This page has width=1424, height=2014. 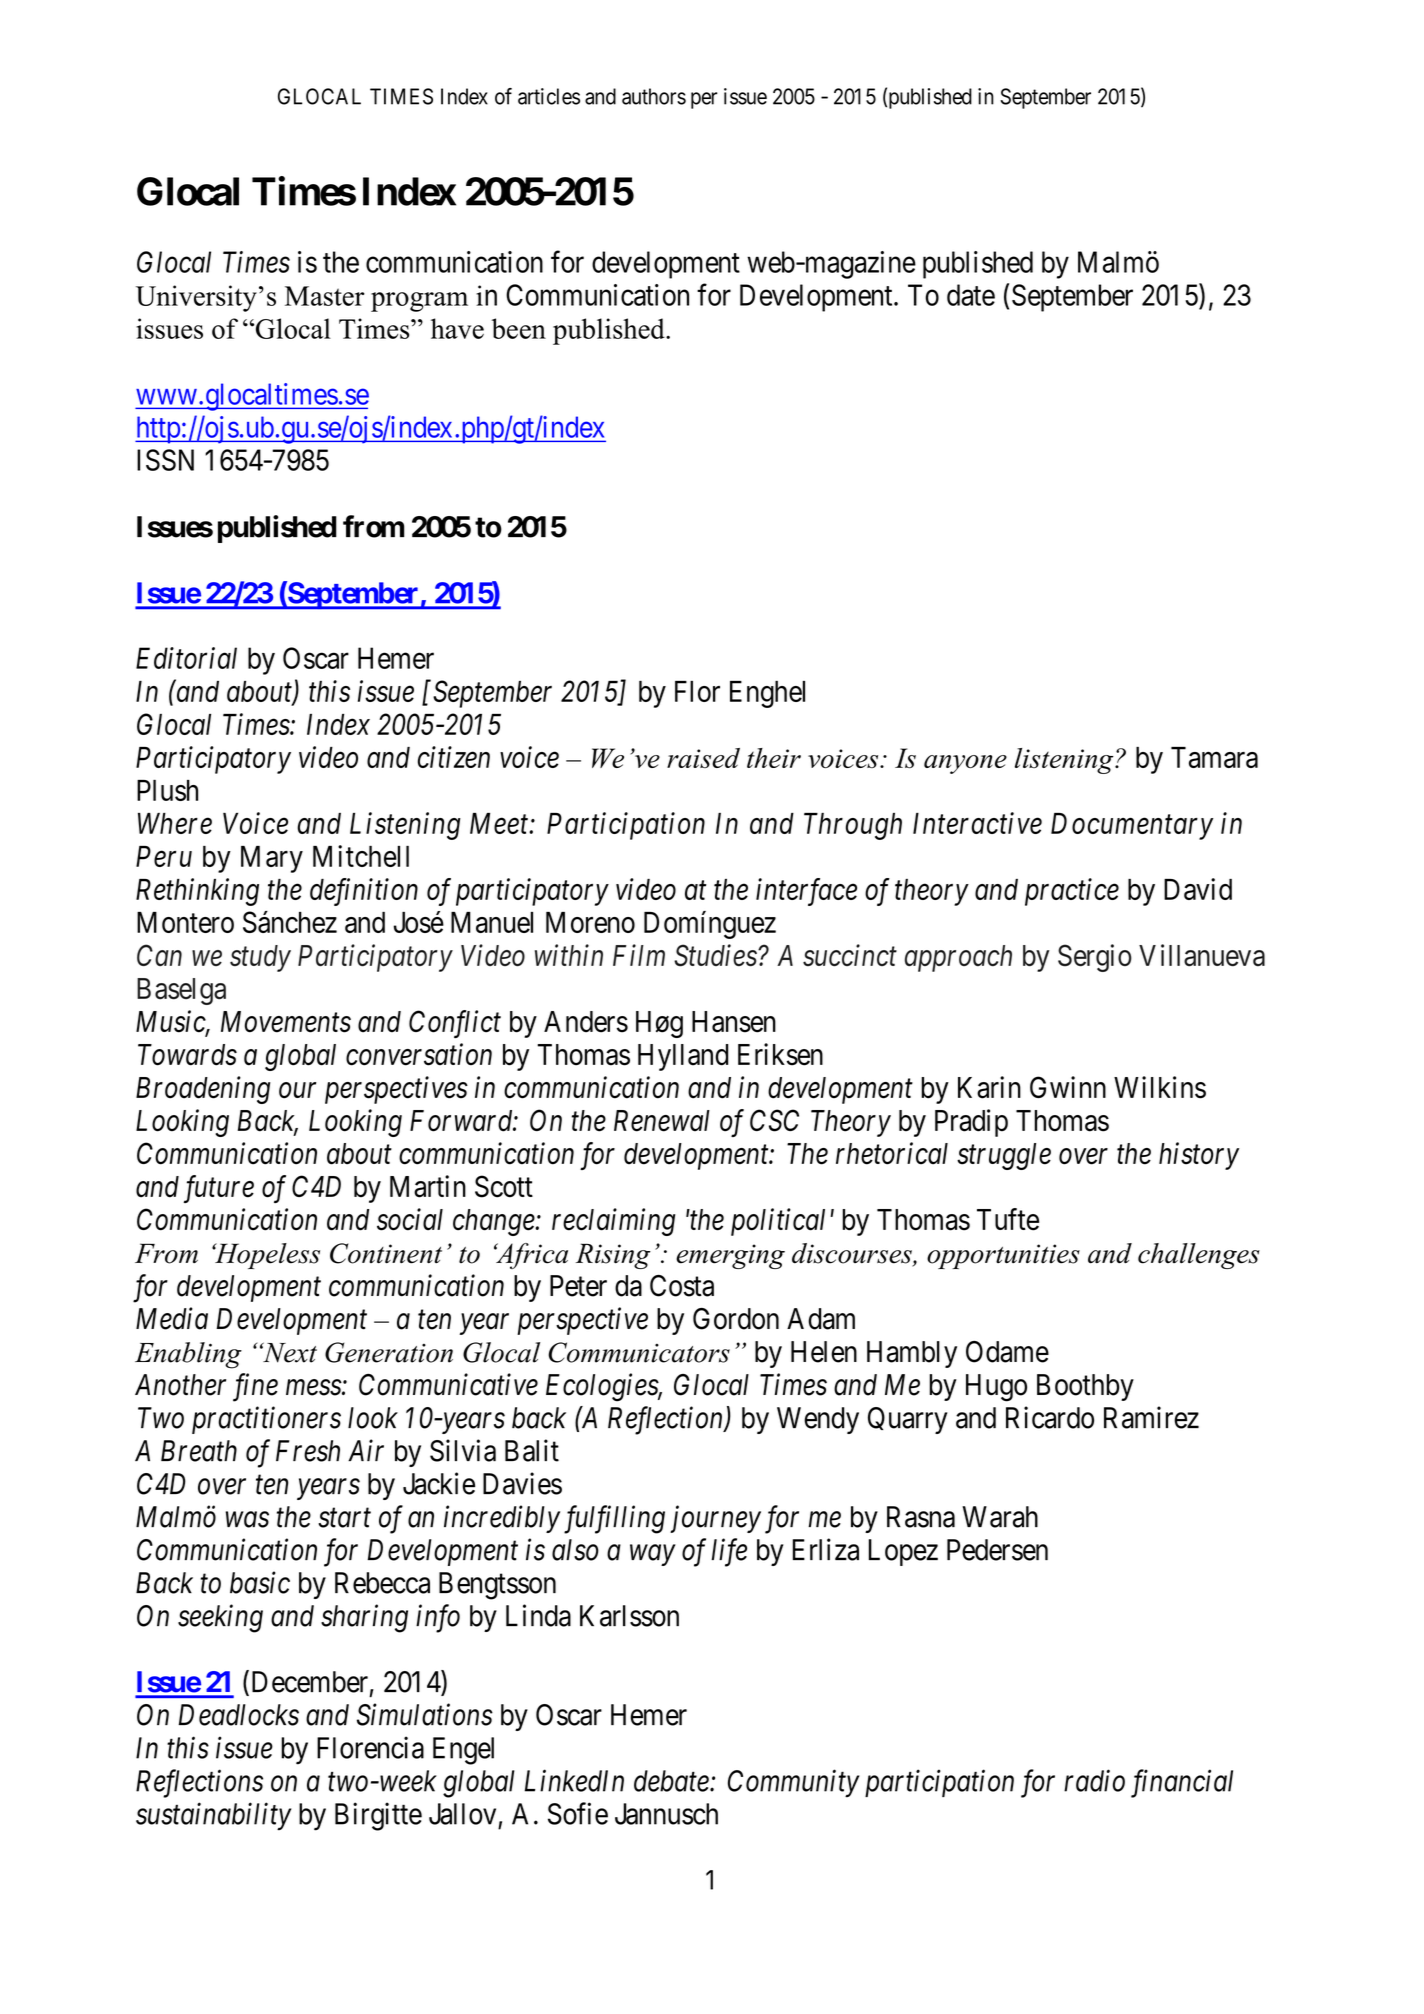 I want to click on future, so click(x=219, y=1189).
